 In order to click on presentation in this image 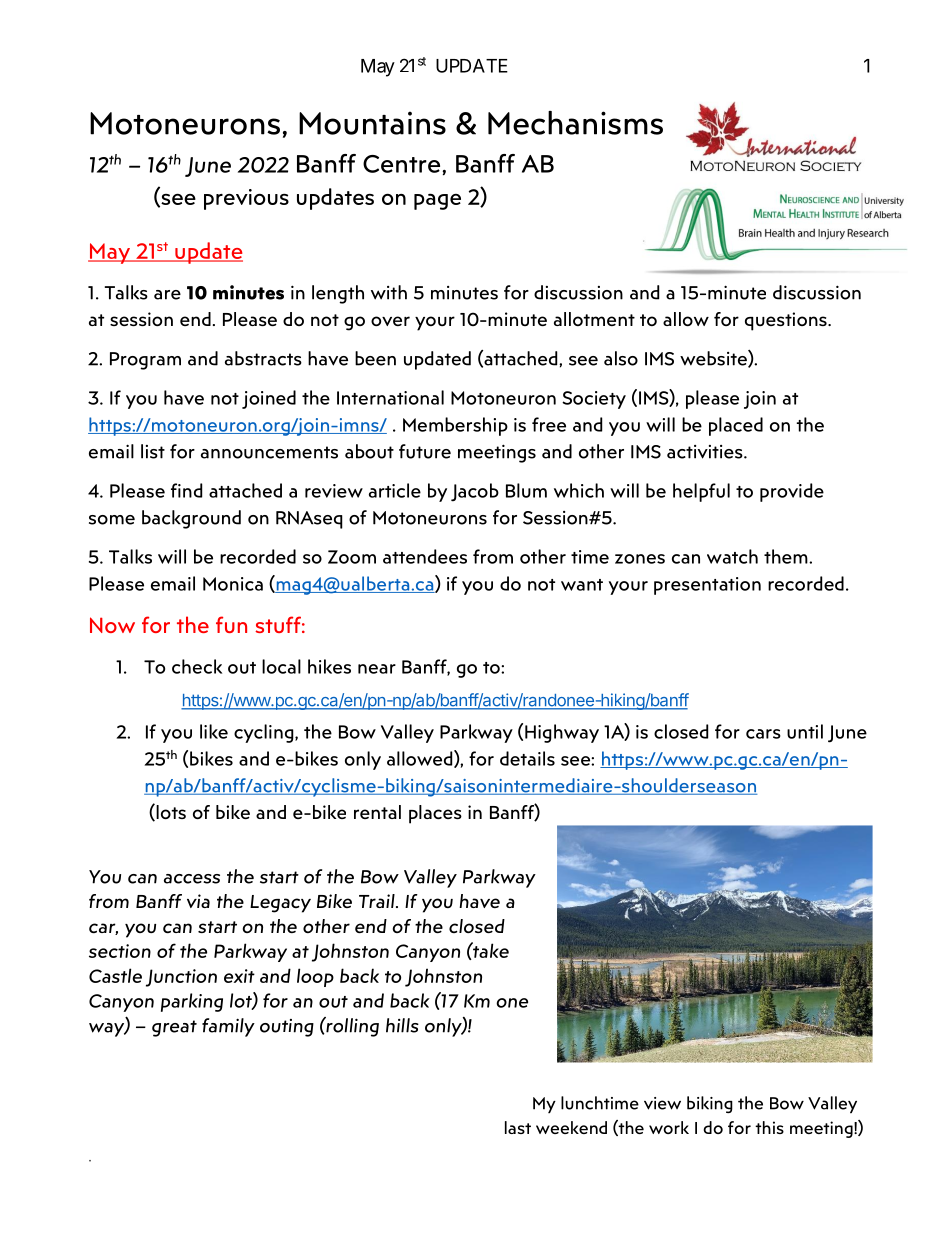, I will do `click(707, 586)`.
